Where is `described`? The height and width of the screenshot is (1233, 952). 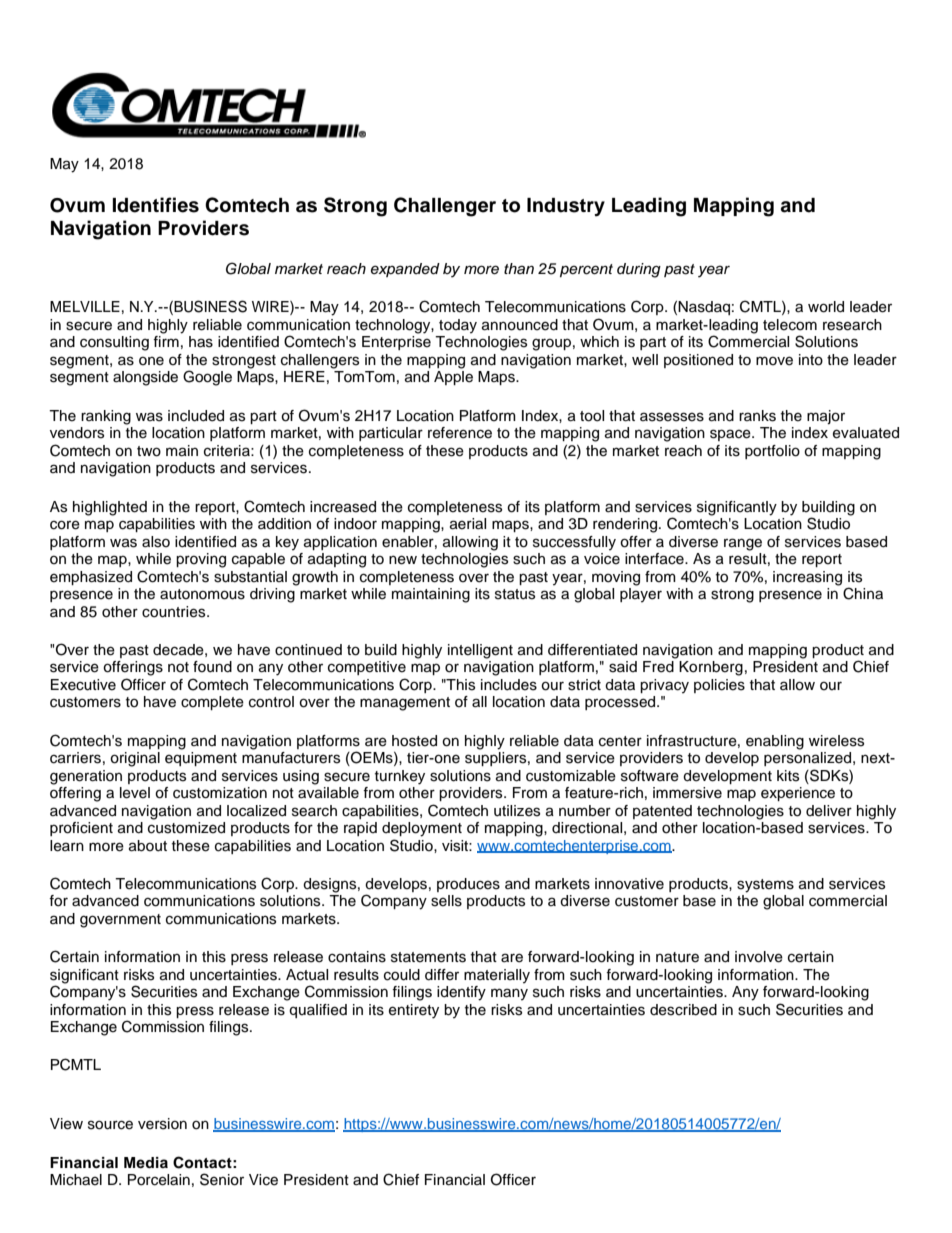 described is located at coordinates (683, 1010).
